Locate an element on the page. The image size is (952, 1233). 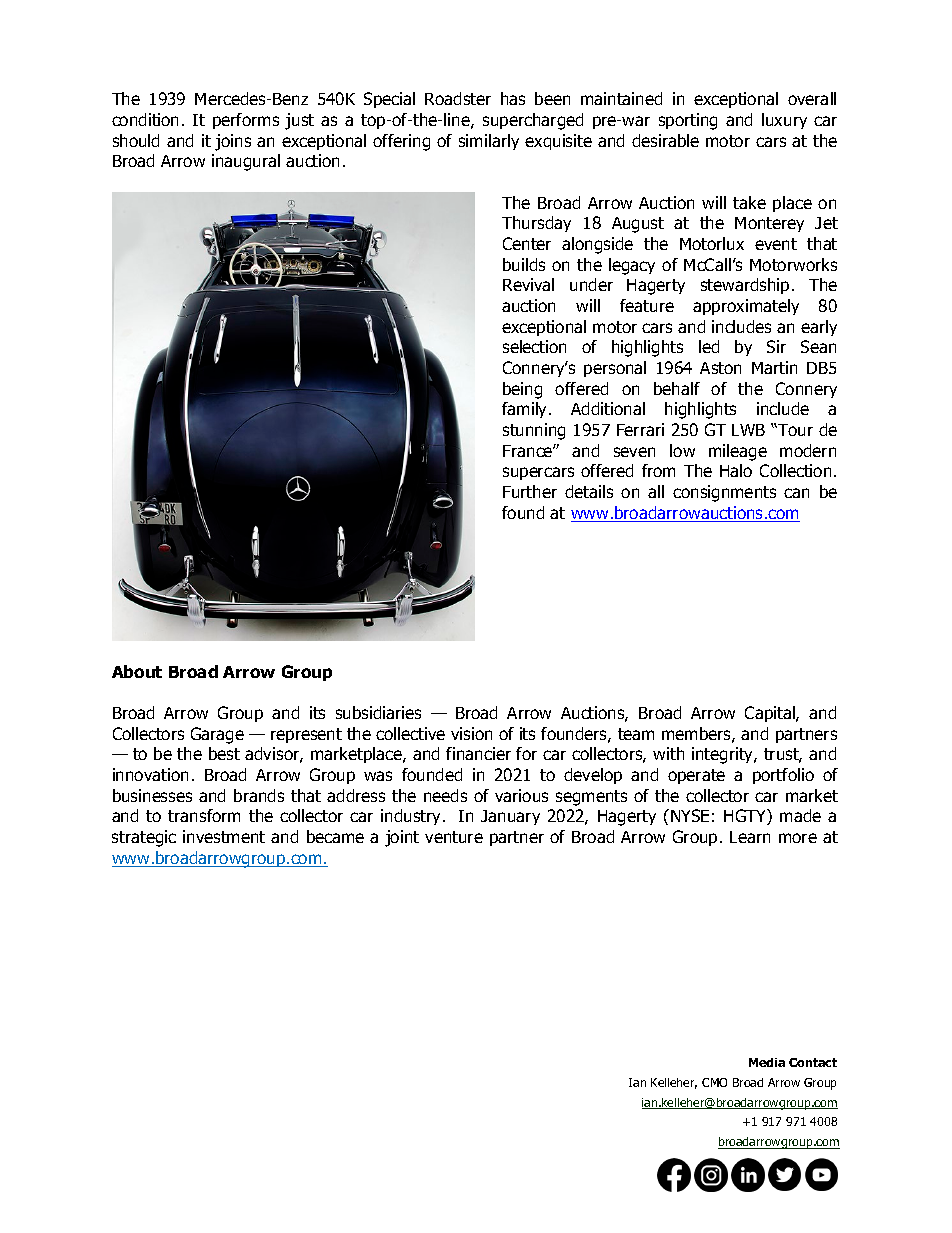
transform is located at coordinates (204, 815).
